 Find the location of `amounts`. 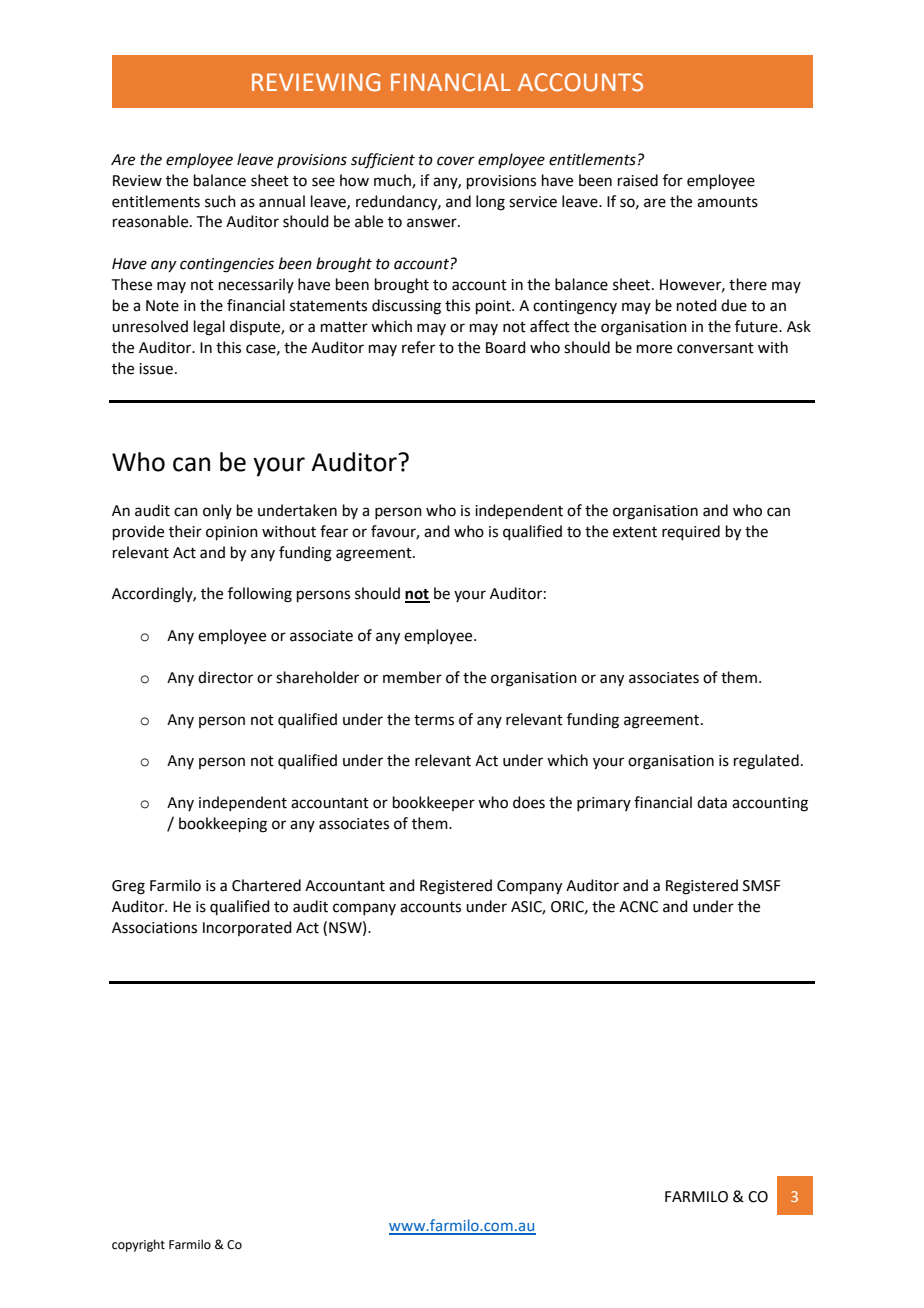

amounts is located at coordinates (727, 202).
